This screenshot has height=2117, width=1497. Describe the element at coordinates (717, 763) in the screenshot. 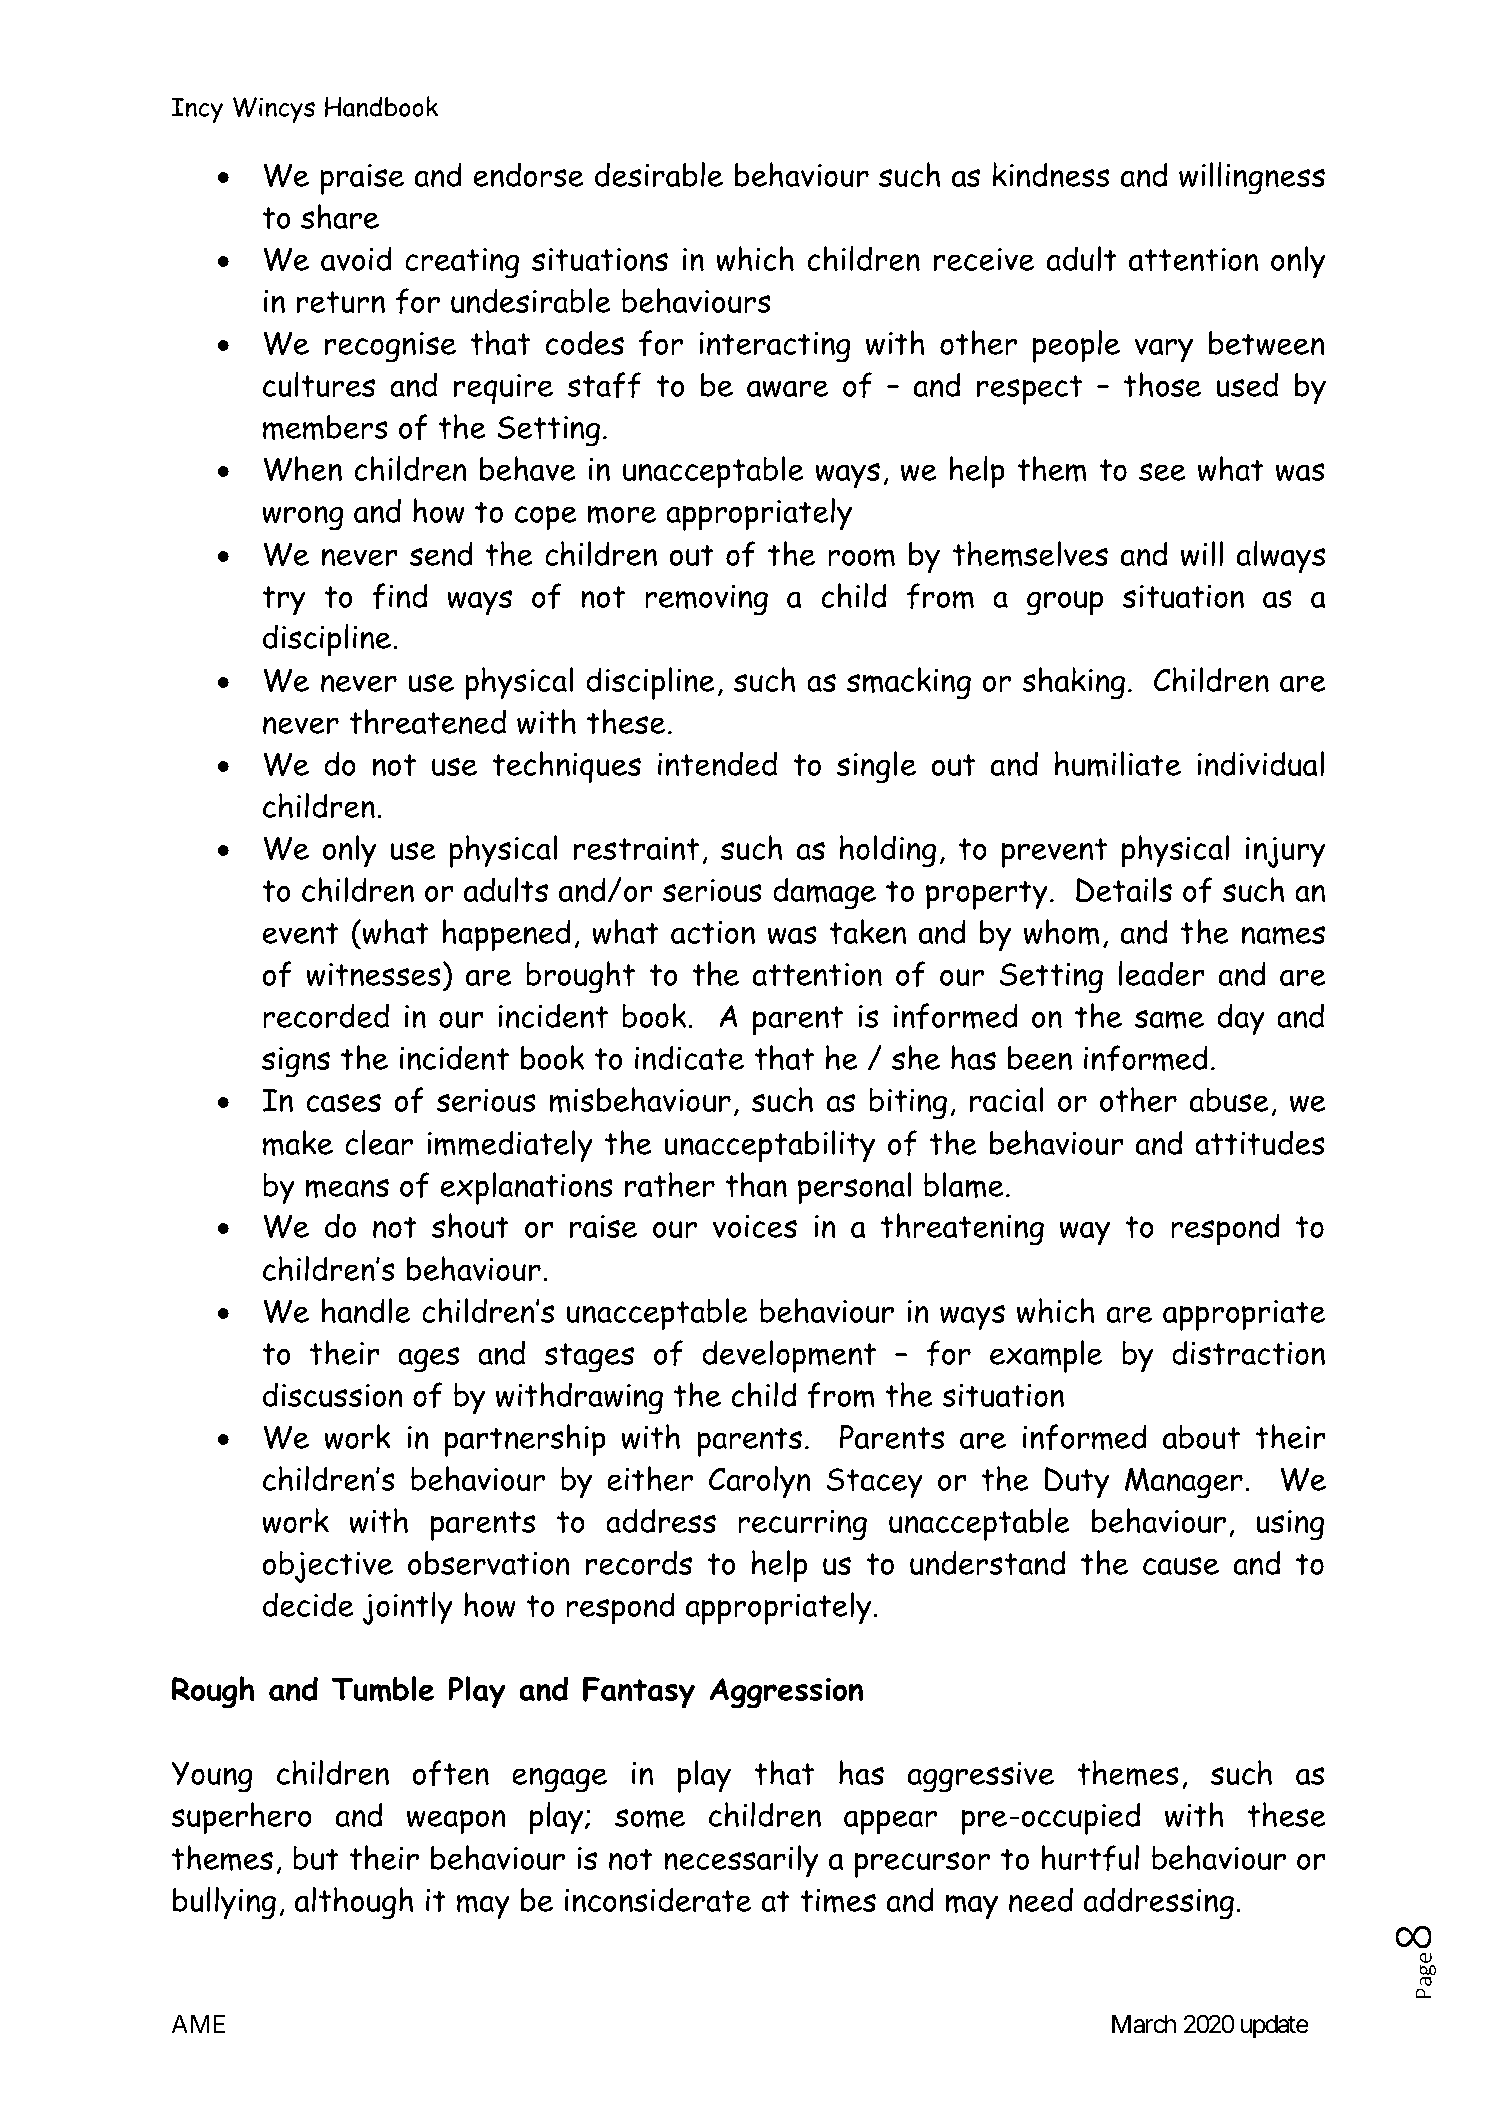

I see `intended` at that location.
